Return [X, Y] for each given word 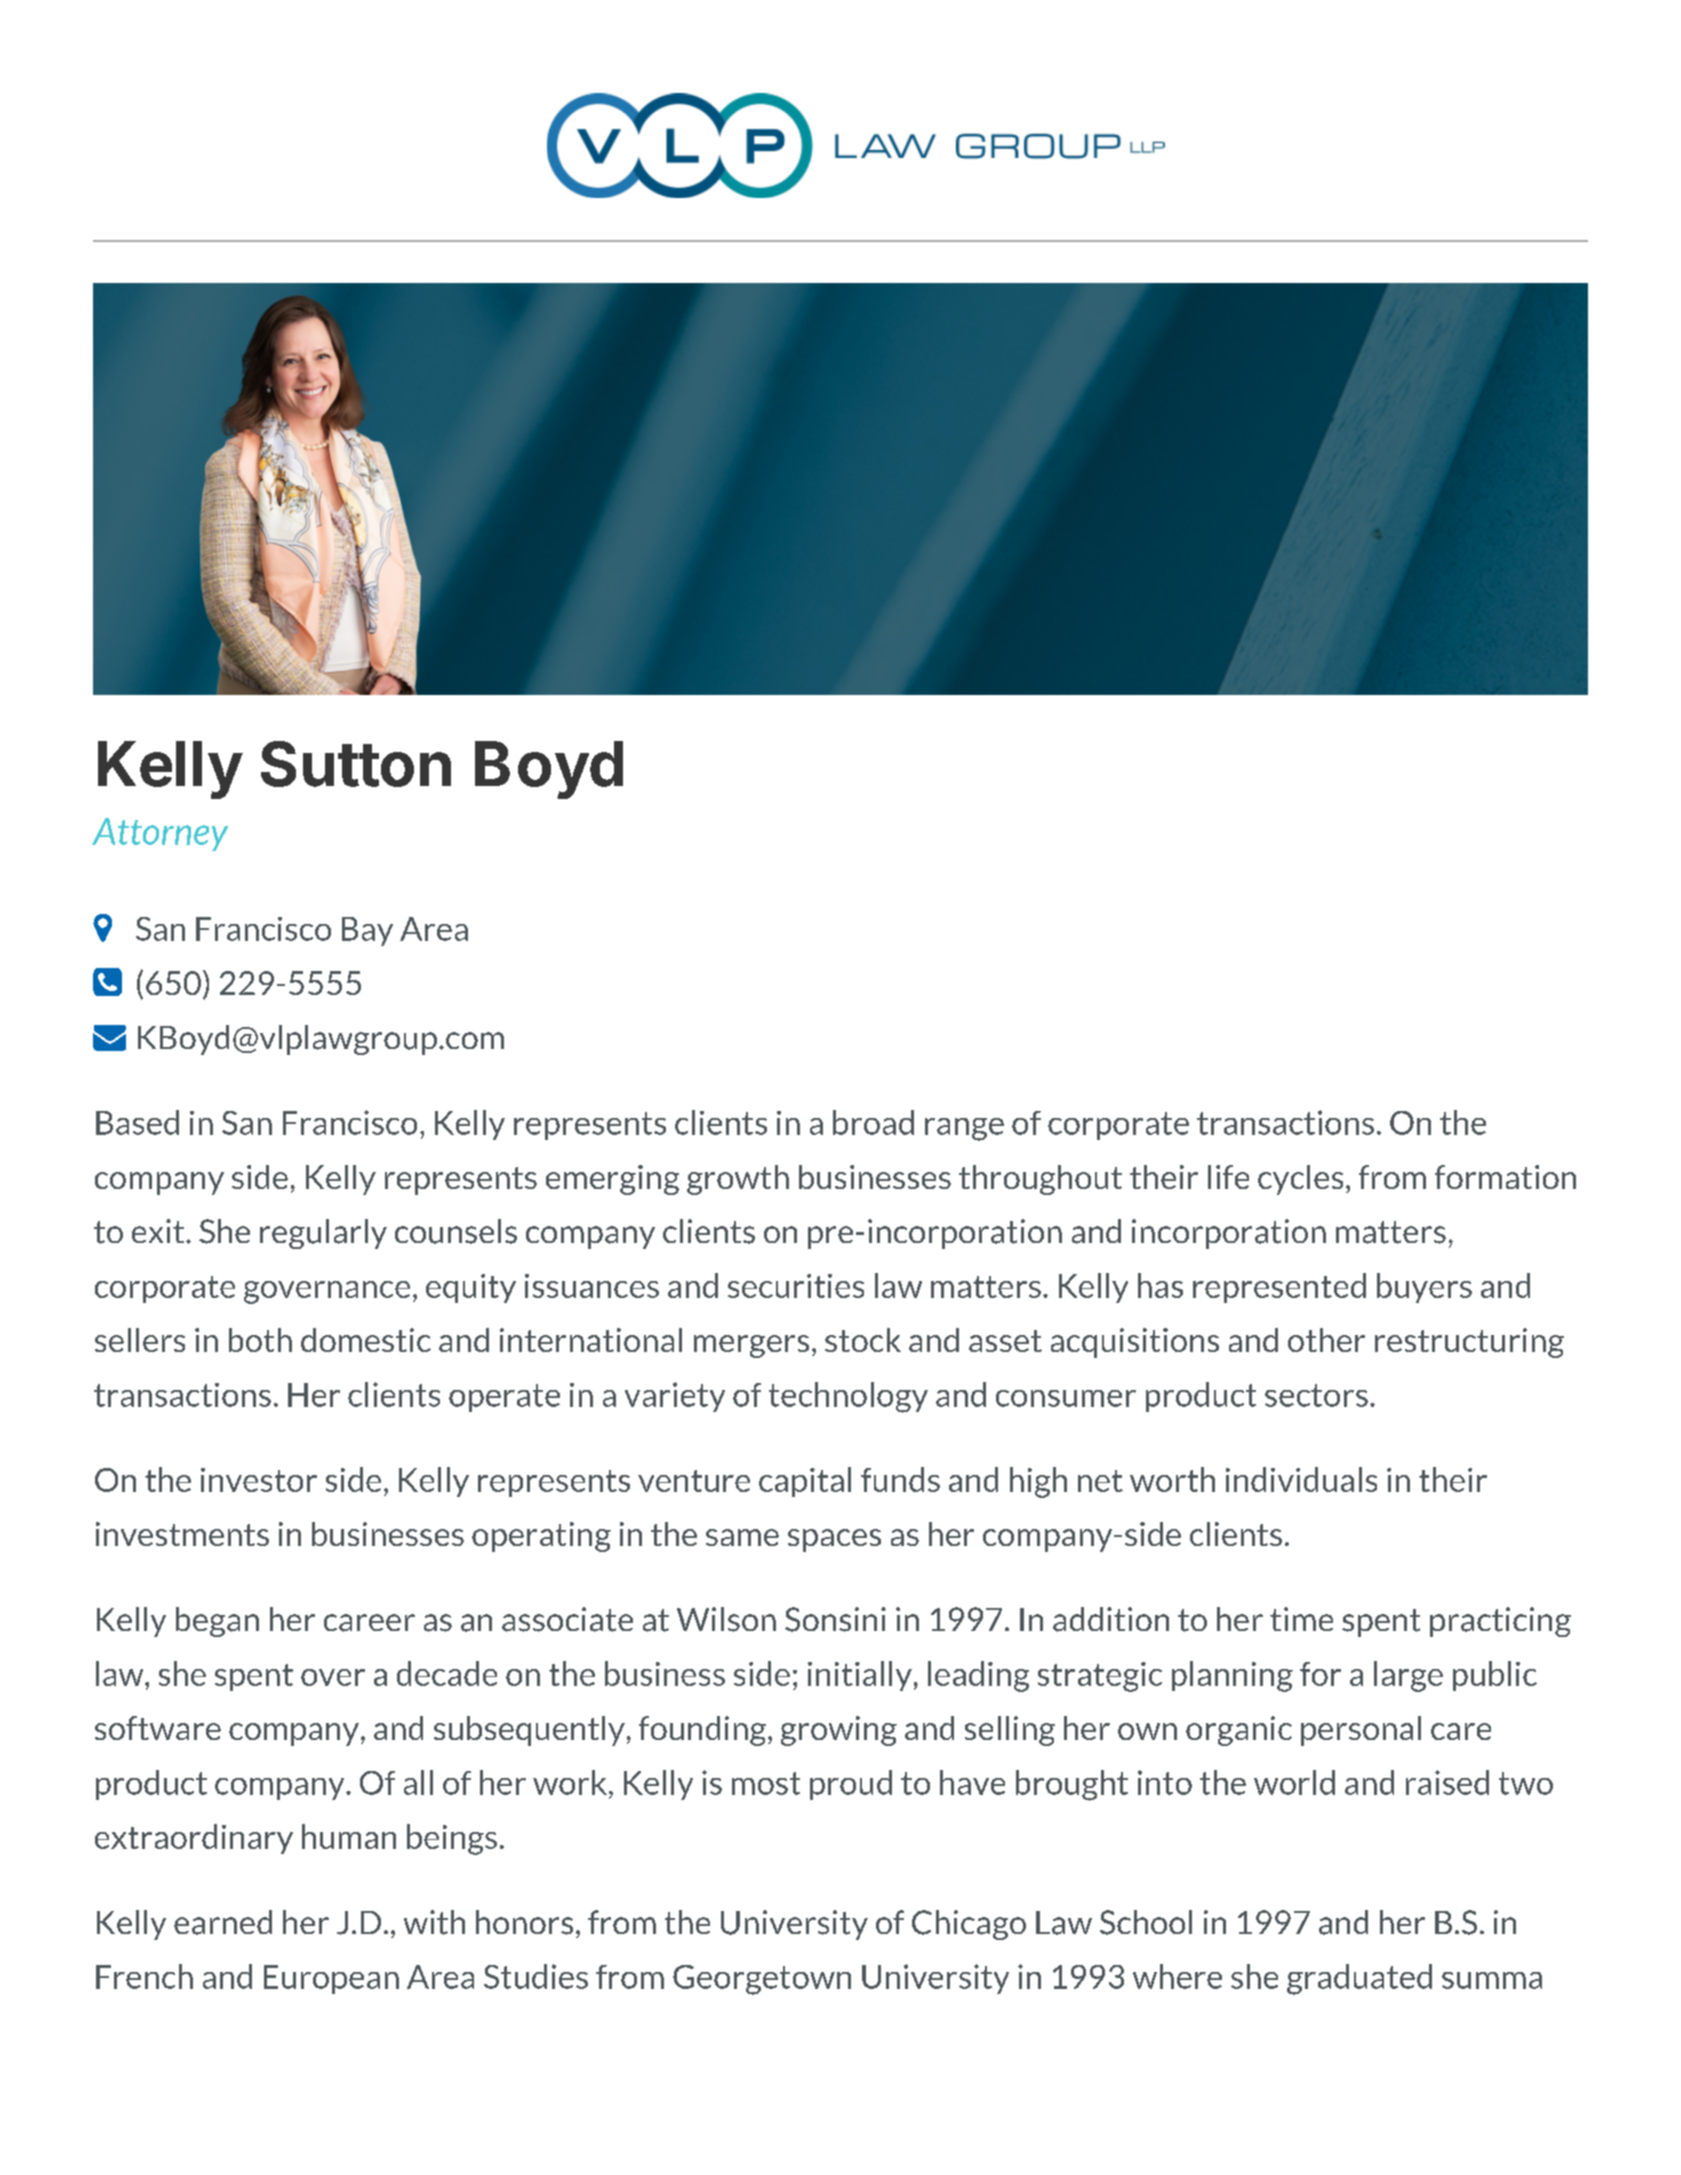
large [1408, 1676]
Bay [367, 931]
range [964, 1129]
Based [137, 1122]
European [331, 1979]
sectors [1316, 1395]
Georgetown [762, 1980]
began [217, 1622]
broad [873, 1122]
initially [860, 1676]
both [260, 1340]
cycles [1300, 1180]
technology [848, 1397]
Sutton [356, 764]
